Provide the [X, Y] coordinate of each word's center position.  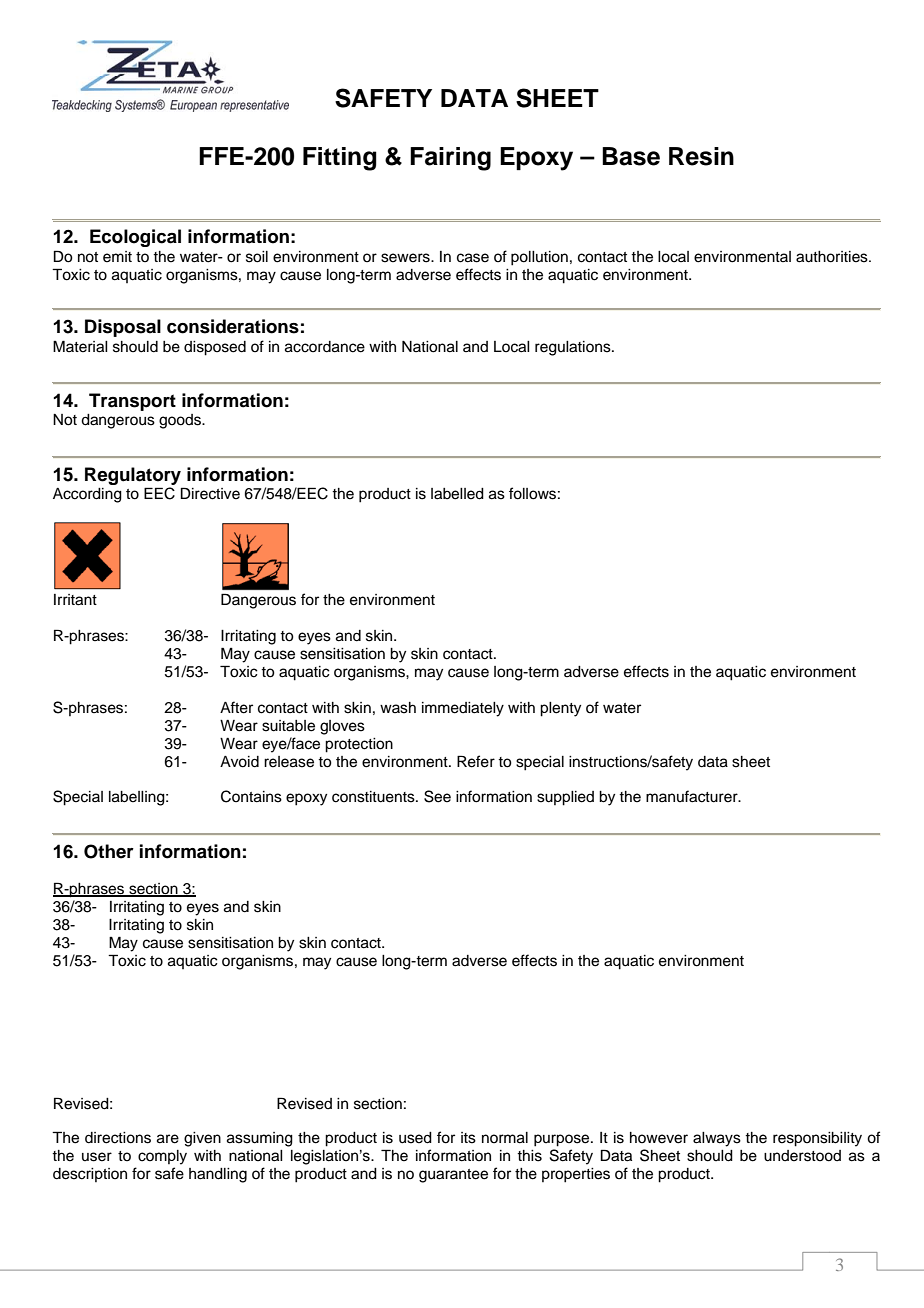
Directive [210, 493]
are [168, 1139]
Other [109, 851]
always [717, 1139]
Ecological [135, 238]
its [468, 1138]
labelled [457, 494]
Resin [701, 156]
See [437, 796]
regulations [574, 348]
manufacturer [693, 796]
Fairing [450, 159]
